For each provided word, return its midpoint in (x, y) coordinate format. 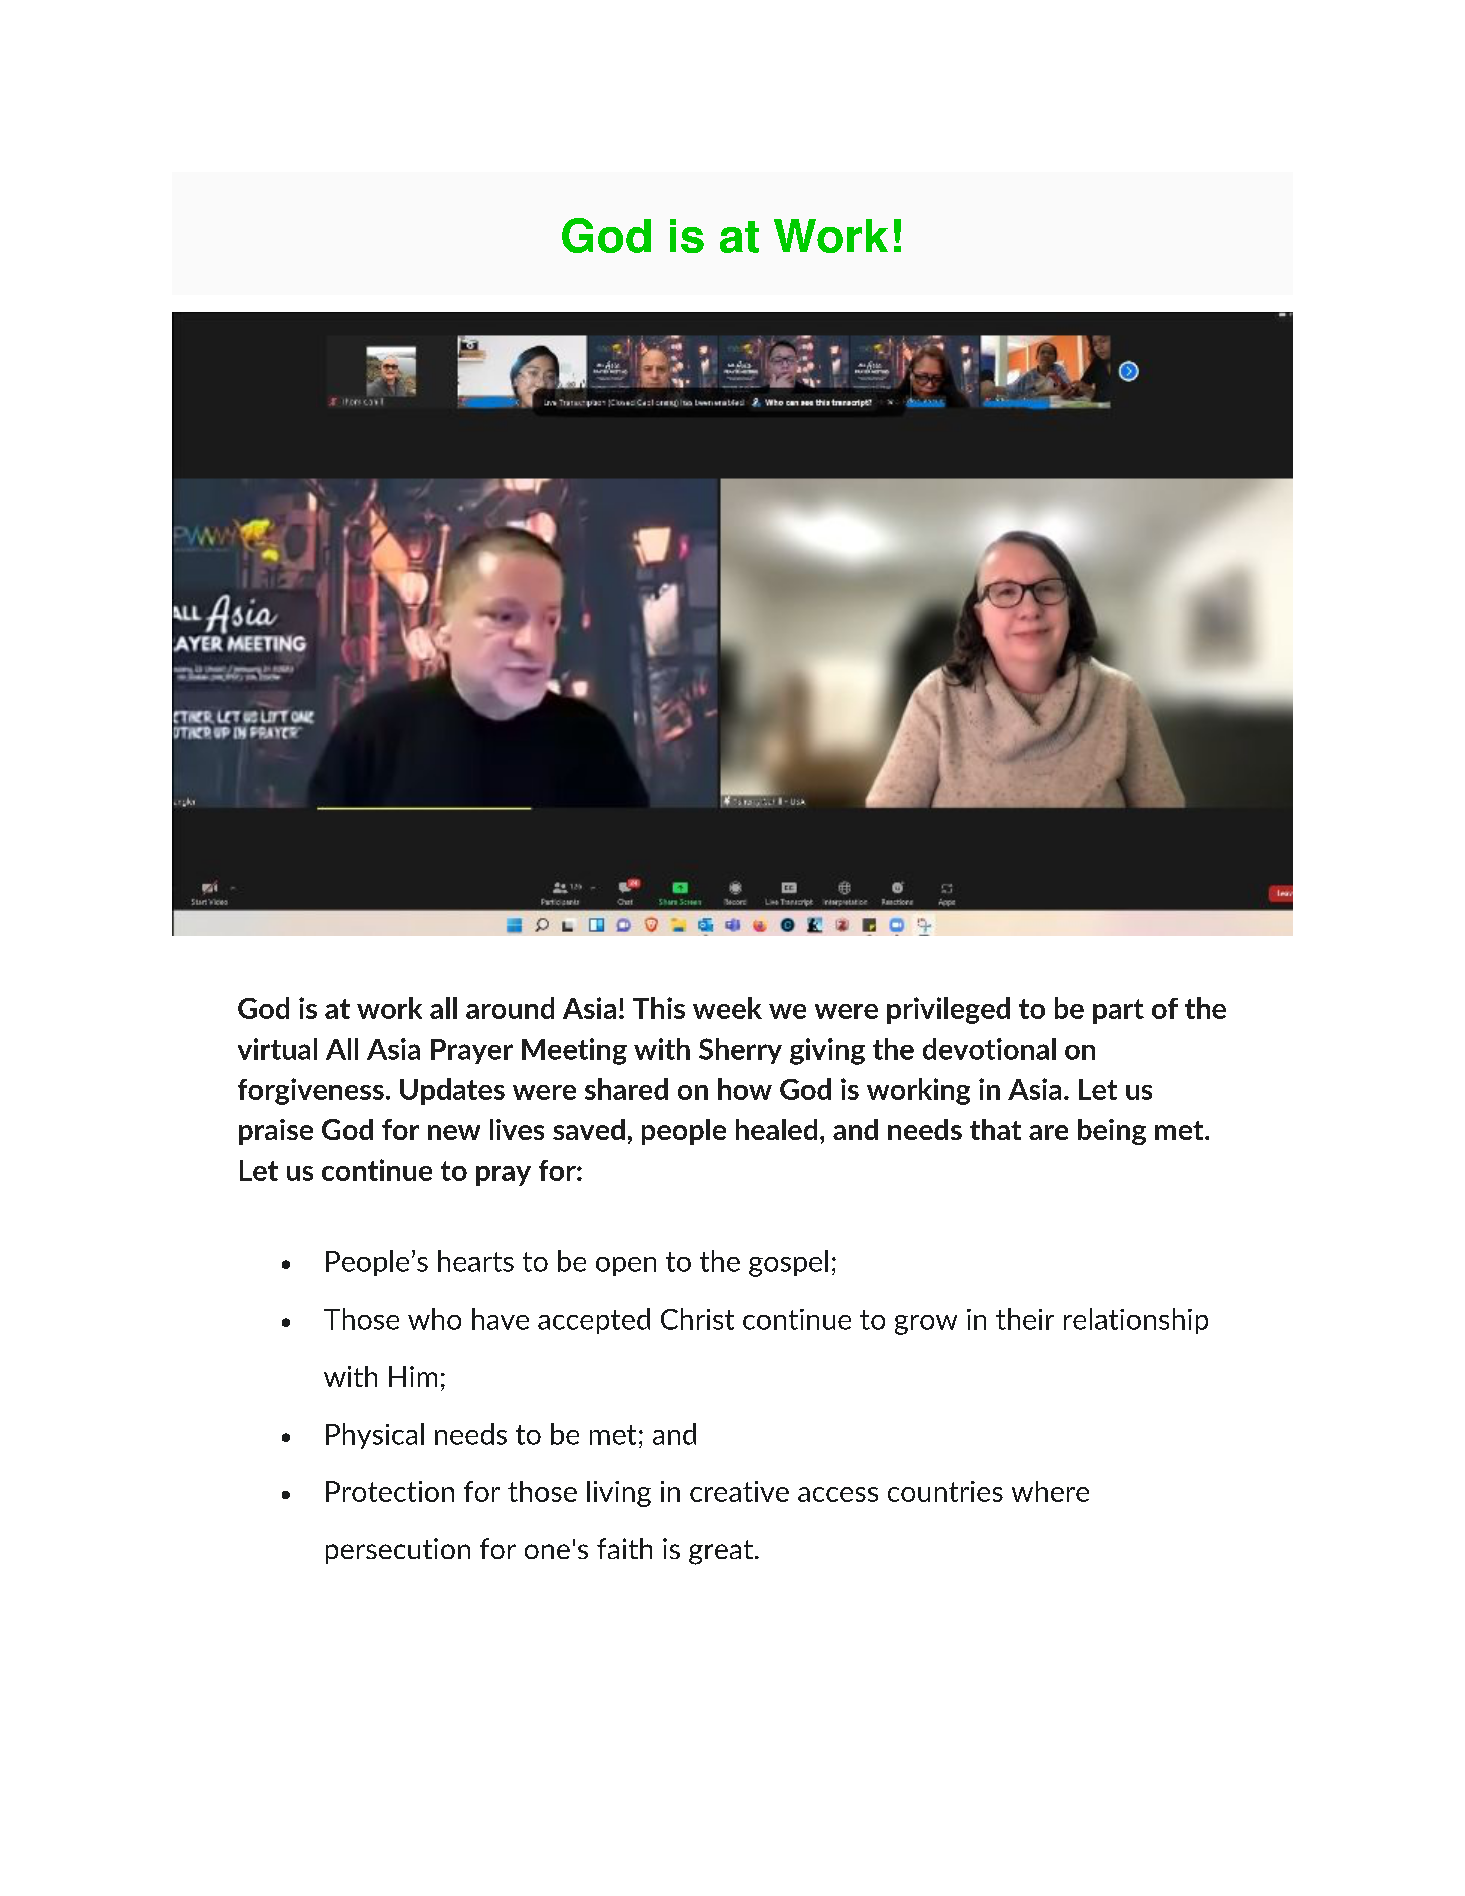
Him (413, 1376)
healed (776, 1129)
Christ (697, 1319)
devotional (989, 1049)
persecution (398, 1551)
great (722, 1552)
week (727, 1008)
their (1025, 1319)
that (995, 1129)
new (454, 1132)
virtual (277, 1049)
